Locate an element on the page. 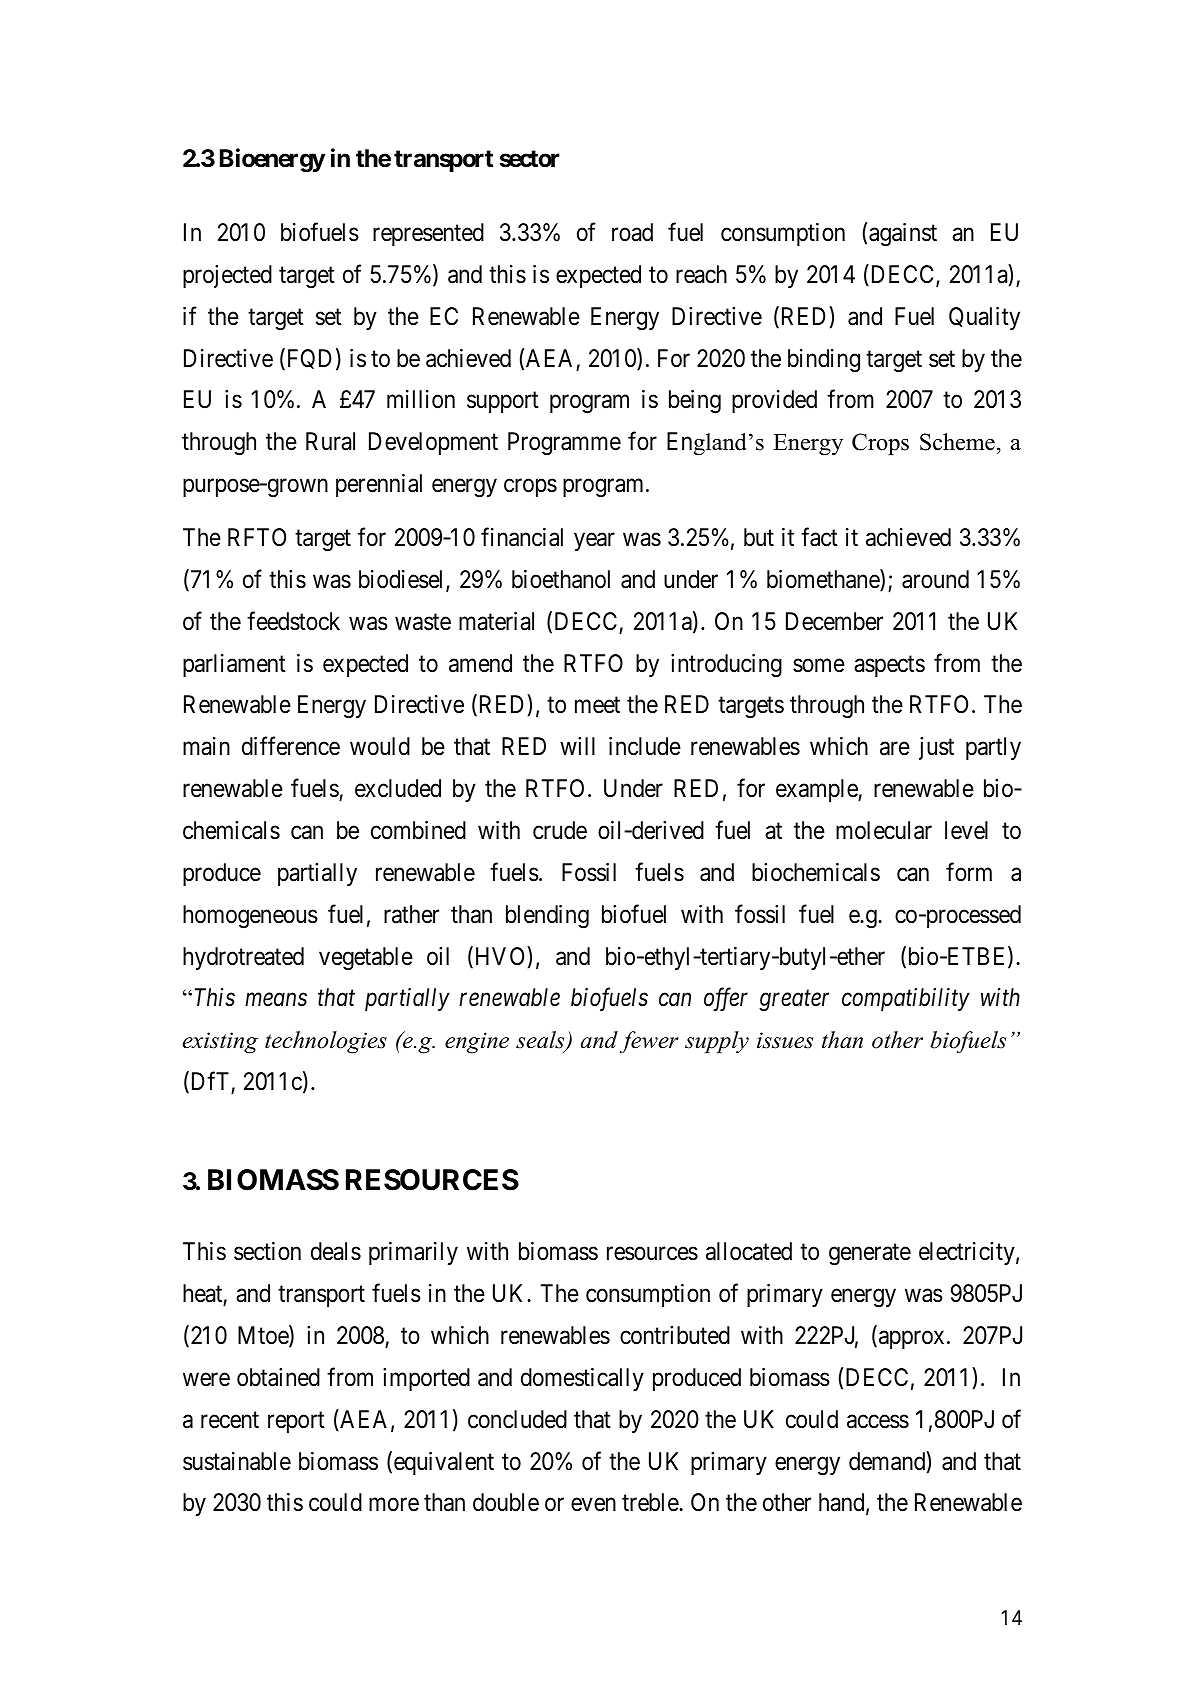 The width and height of the page is (1203, 1702). around is located at coordinates (935, 579).
